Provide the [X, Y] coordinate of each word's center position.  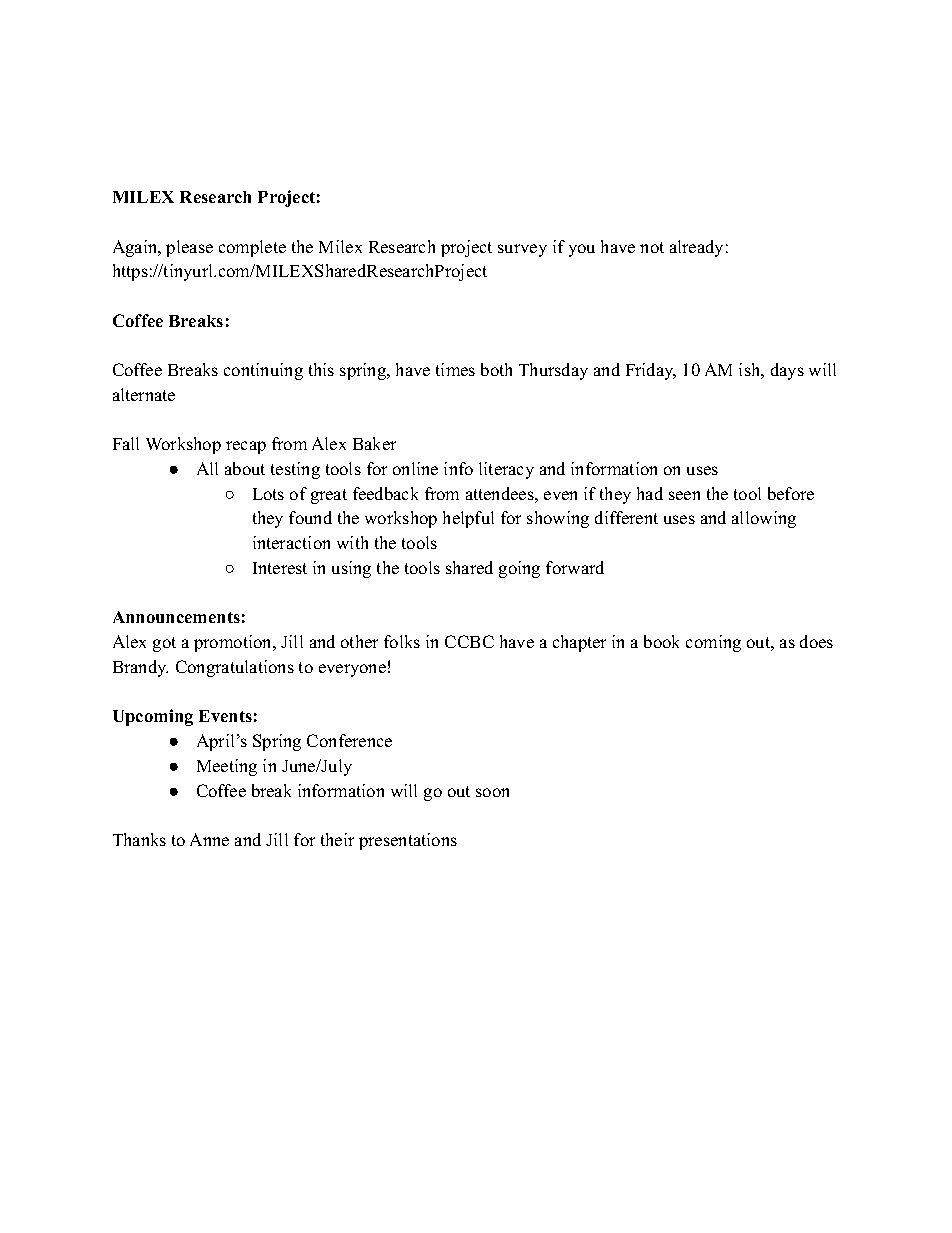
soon [492, 792]
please [189, 248]
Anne [209, 839]
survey [522, 250]
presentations [408, 841]
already [696, 248]
